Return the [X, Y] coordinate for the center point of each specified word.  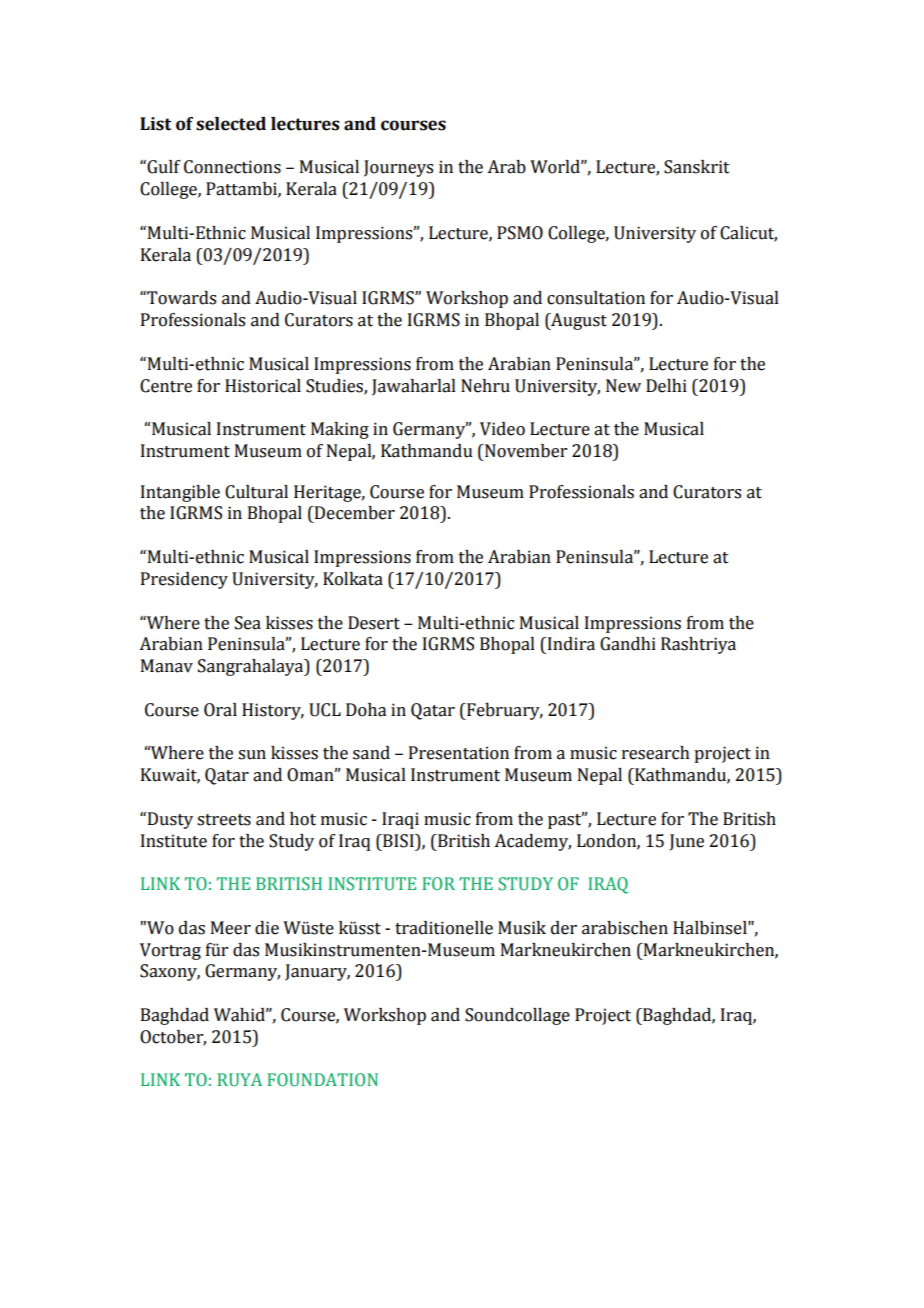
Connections [232, 167]
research [656, 753]
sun [252, 755]
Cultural [256, 492]
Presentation [459, 753]
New [623, 386]
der [564, 928]
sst [370, 929]
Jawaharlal [414, 387]
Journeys [398, 168]
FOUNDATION [322, 1080]
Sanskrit [697, 167]
